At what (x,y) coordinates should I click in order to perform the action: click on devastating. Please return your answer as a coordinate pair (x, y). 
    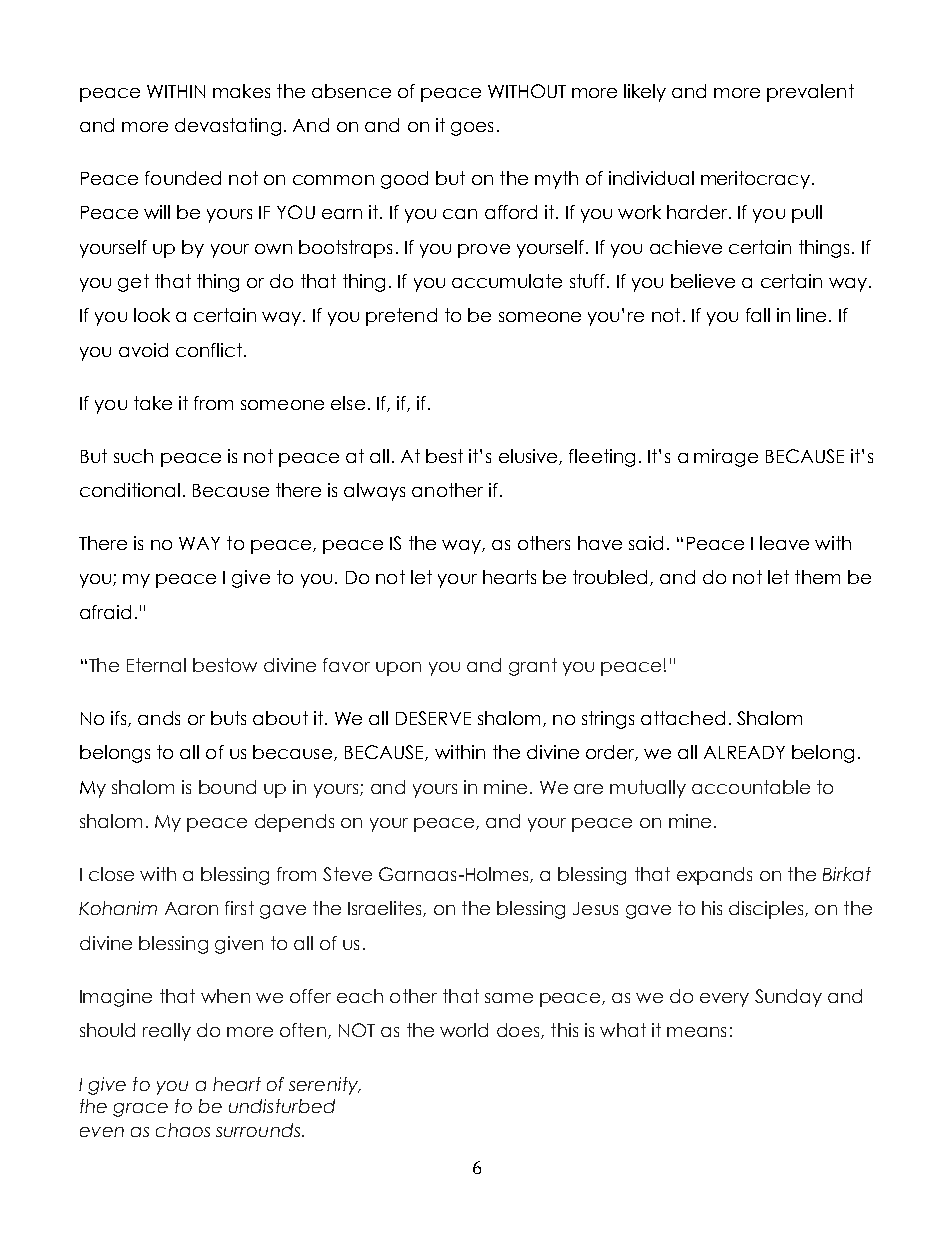
    Looking at the image, I should click on (228, 127).
